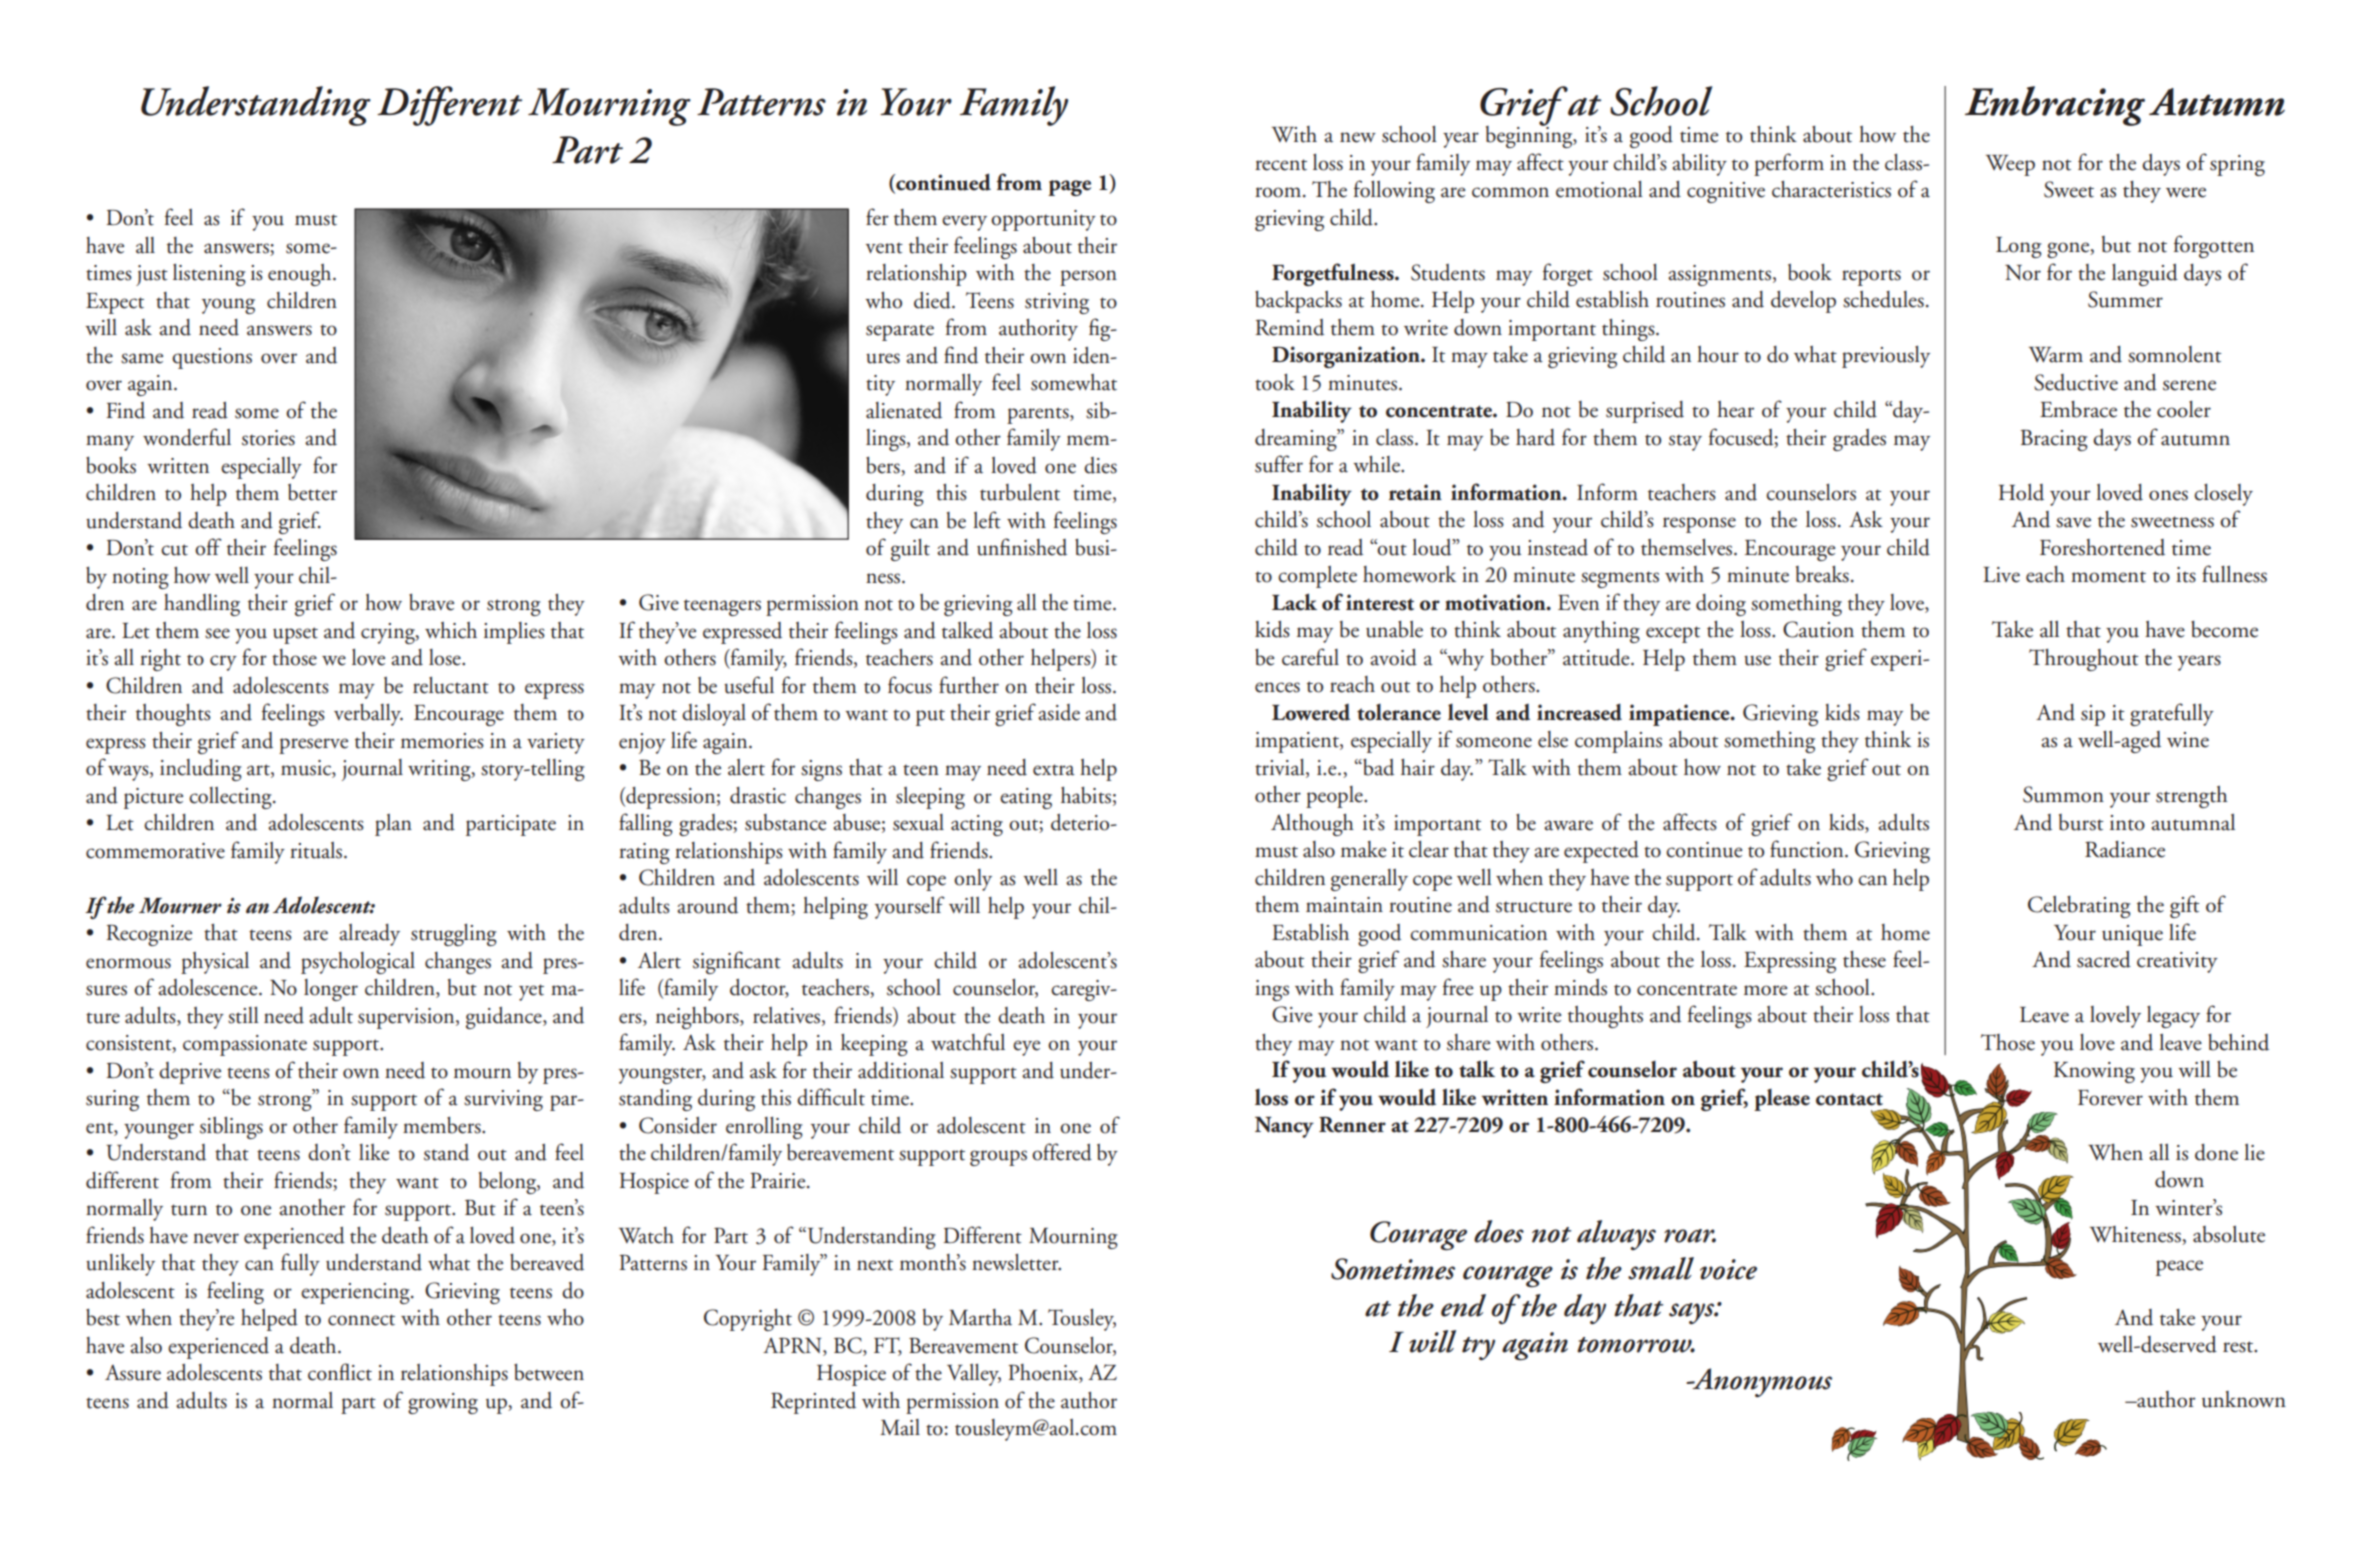 This page has height=1547, width=2372. Describe the element at coordinates (974, 1375) in the page. I see `Valley` at that location.
